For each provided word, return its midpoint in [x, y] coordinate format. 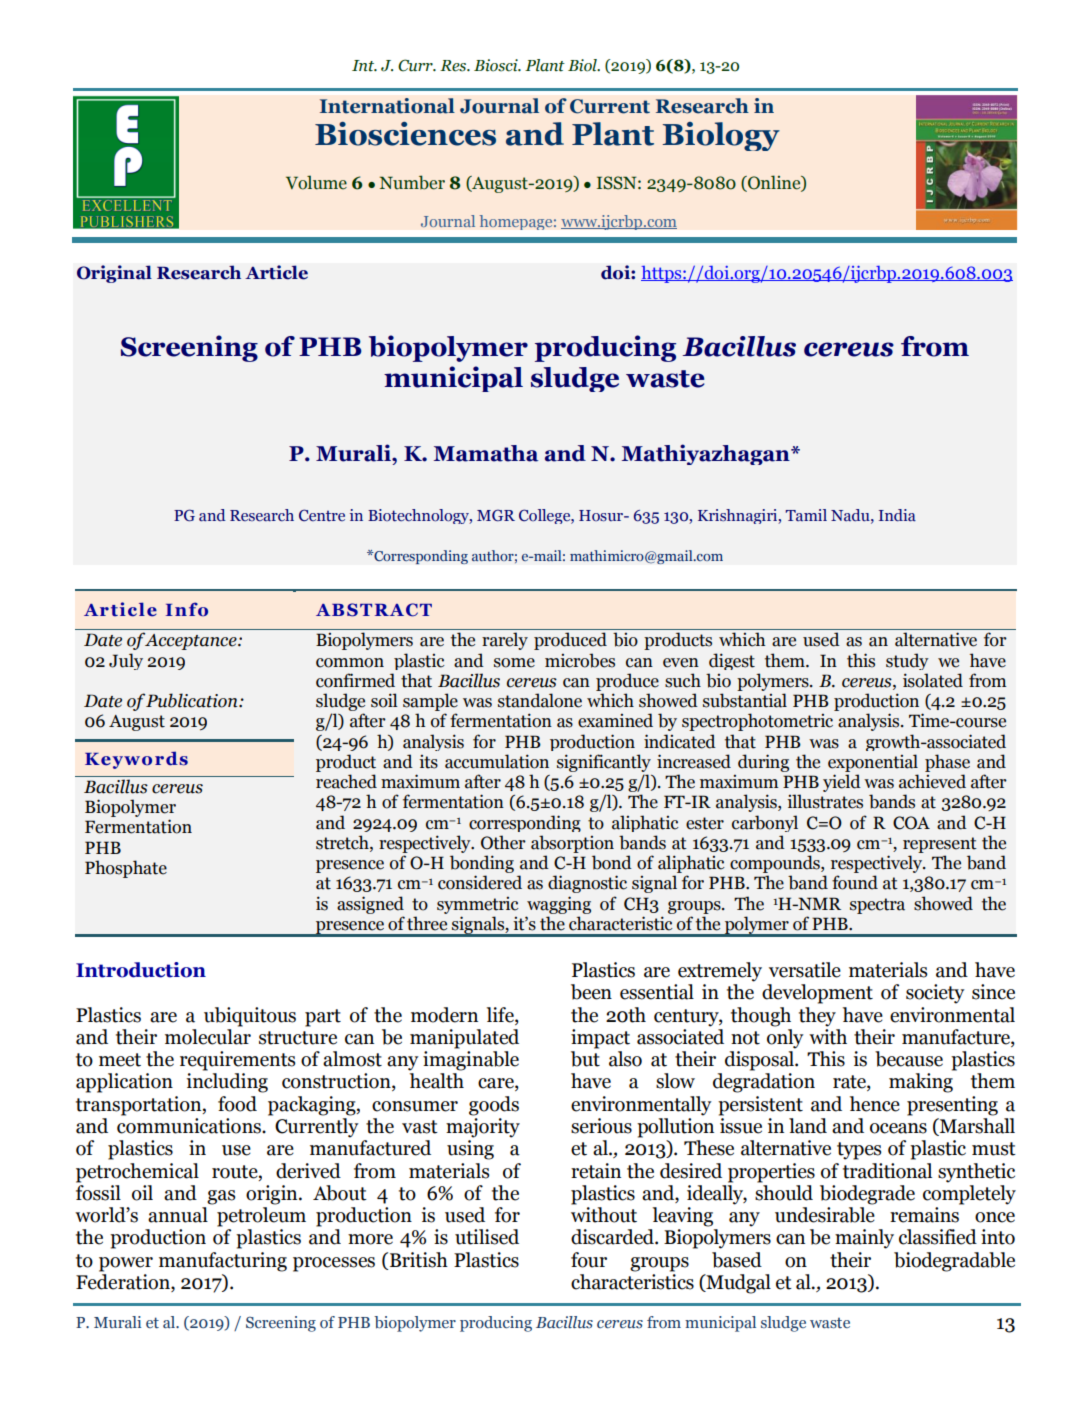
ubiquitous [250, 1017]
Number [412, 182]
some [514, 663]
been [591, 992]
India [897, 515]
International [387, 106]
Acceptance [191, 641]
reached [346, 781]
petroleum [261, 1217]
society [935, 994]
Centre [322, 515]
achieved [932, 781]
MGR [496, 515]
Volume [316, 182]
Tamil [806, 515]
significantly [604, 763]
